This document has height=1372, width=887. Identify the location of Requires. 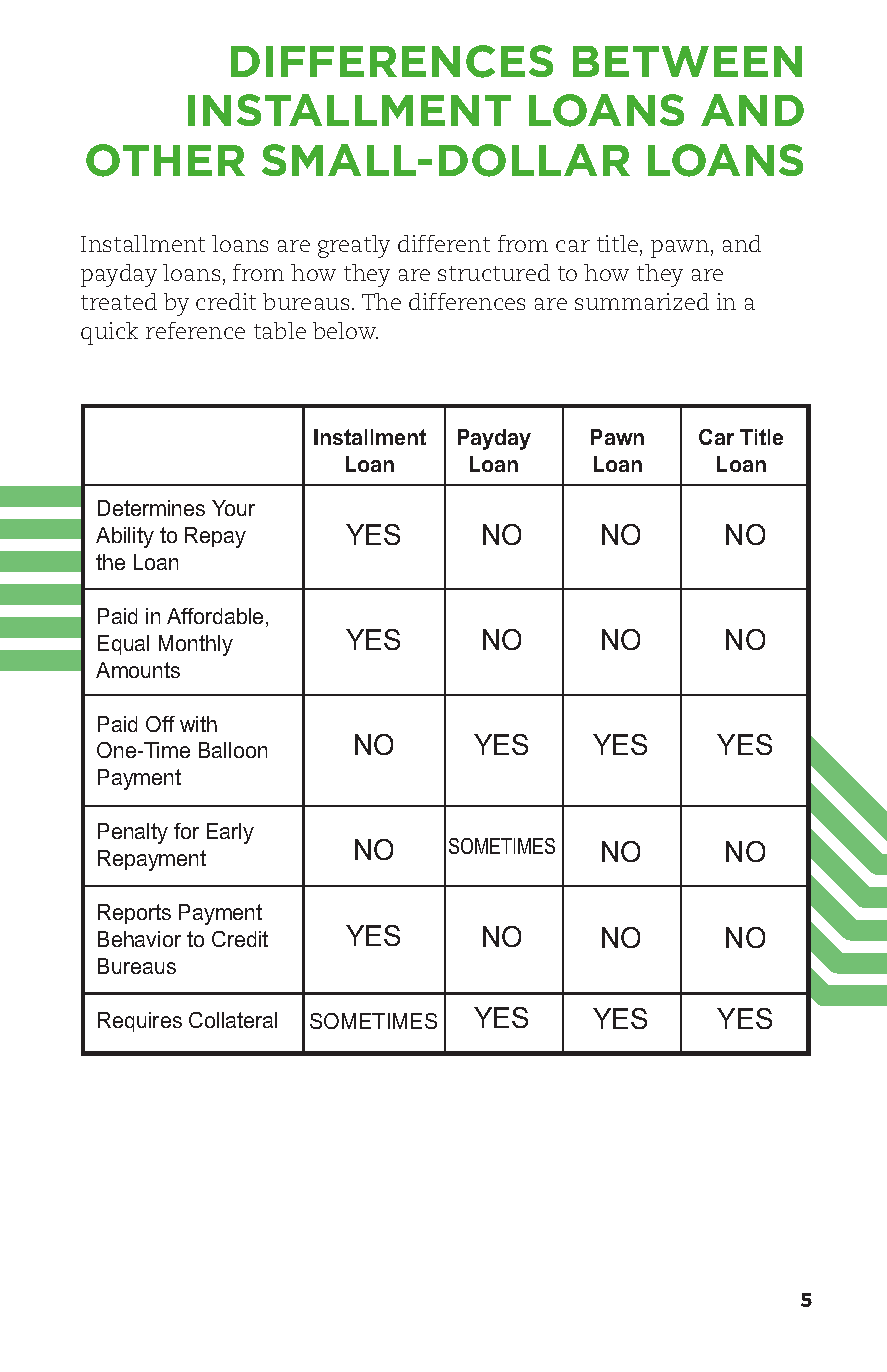
(140, 1022).
